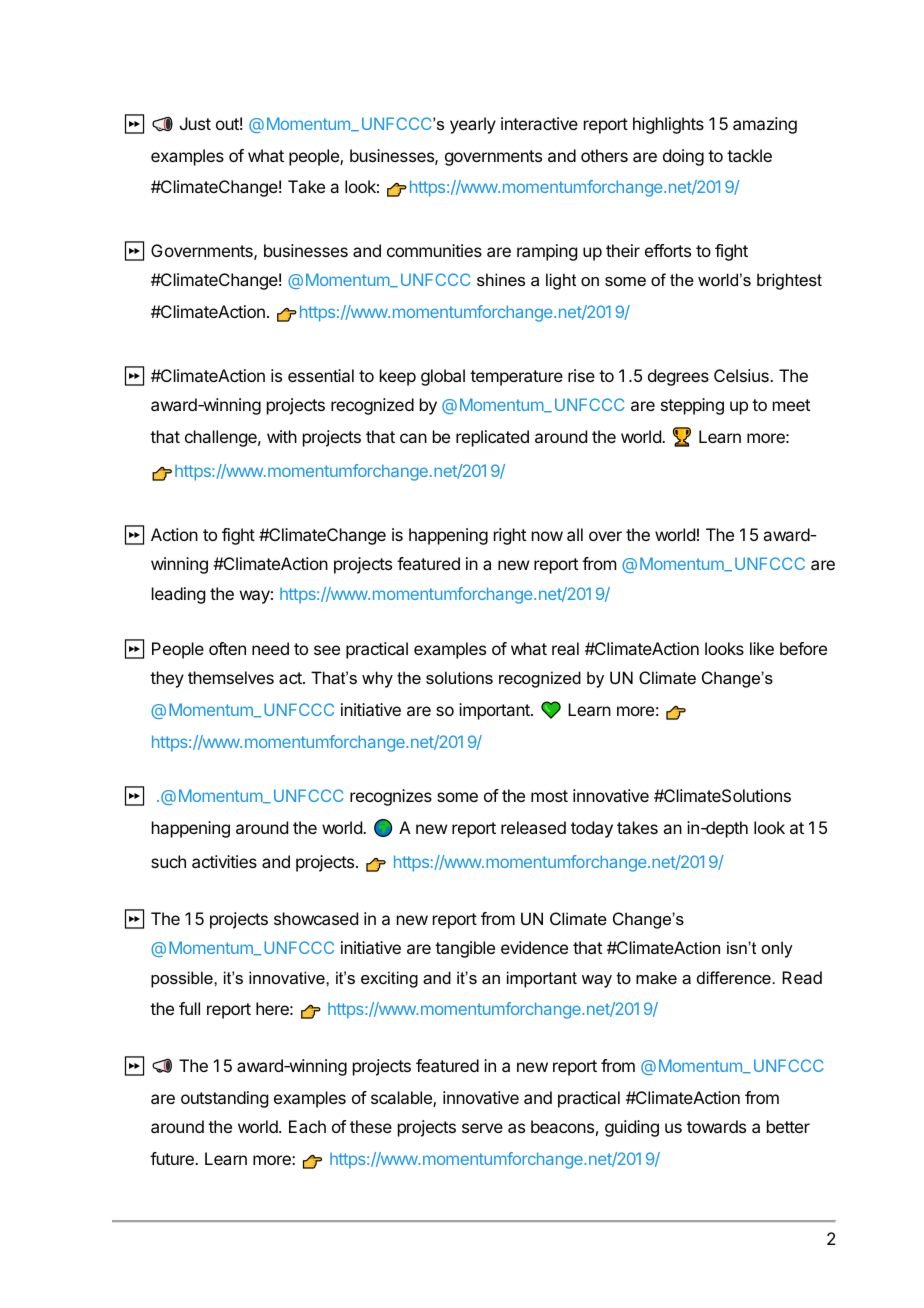 The width and height of the screenshot is (924, 1308). Describe the element at coordinates (224, 1099) in the screenshot. I see `outstanding` at that location.
